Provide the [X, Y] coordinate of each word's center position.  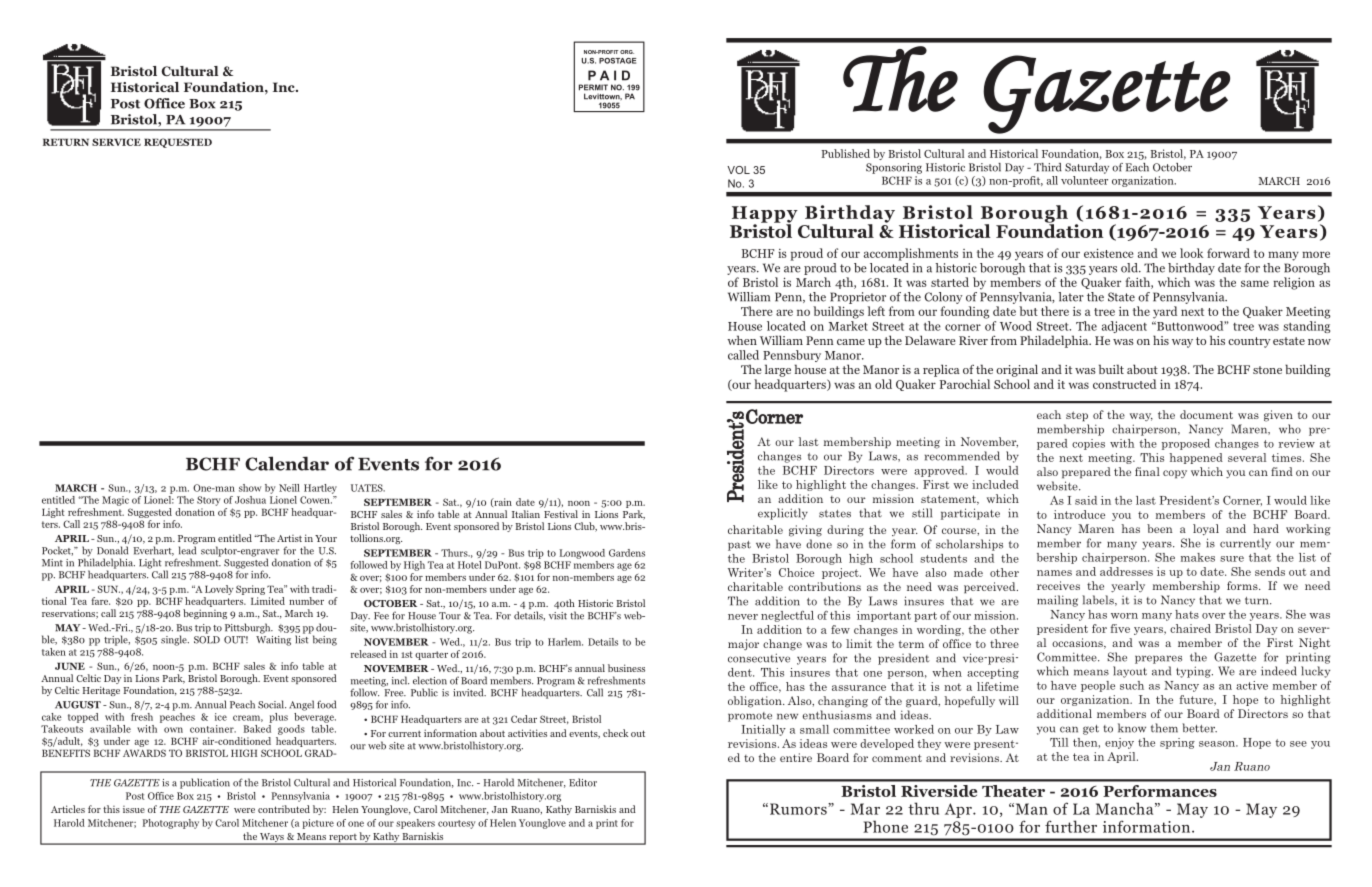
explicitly [783, 514]
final [1147, 471]
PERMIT [593, 87]
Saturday [1087, 168]
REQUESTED [178, 143]
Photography [170, 824]
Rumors [799, 809]
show [250, 488]
